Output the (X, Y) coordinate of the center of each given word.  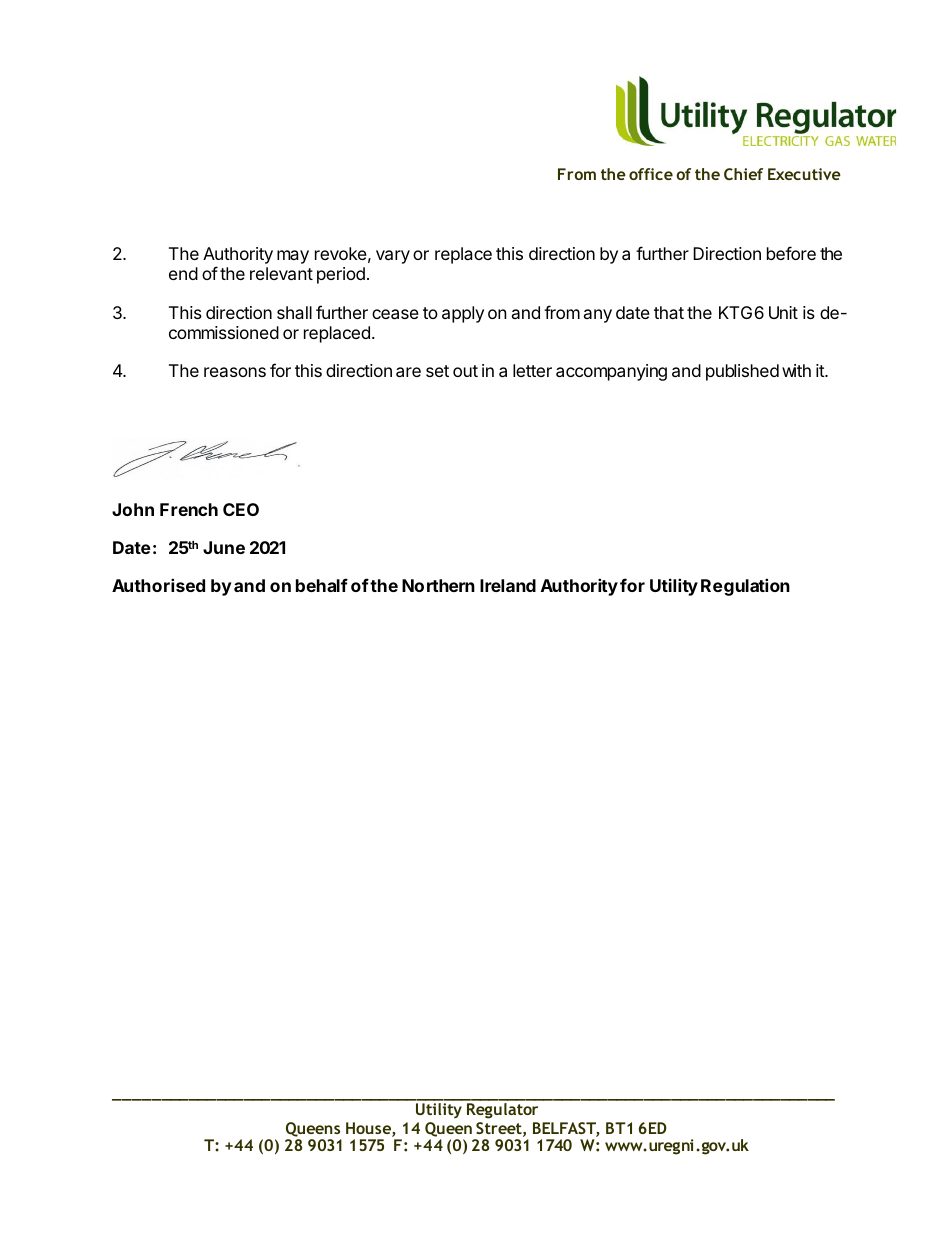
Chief (743, 174)
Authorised (158, 585)
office (651, 174)
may (293, 257)
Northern (438, 585)
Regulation (745, 587)
